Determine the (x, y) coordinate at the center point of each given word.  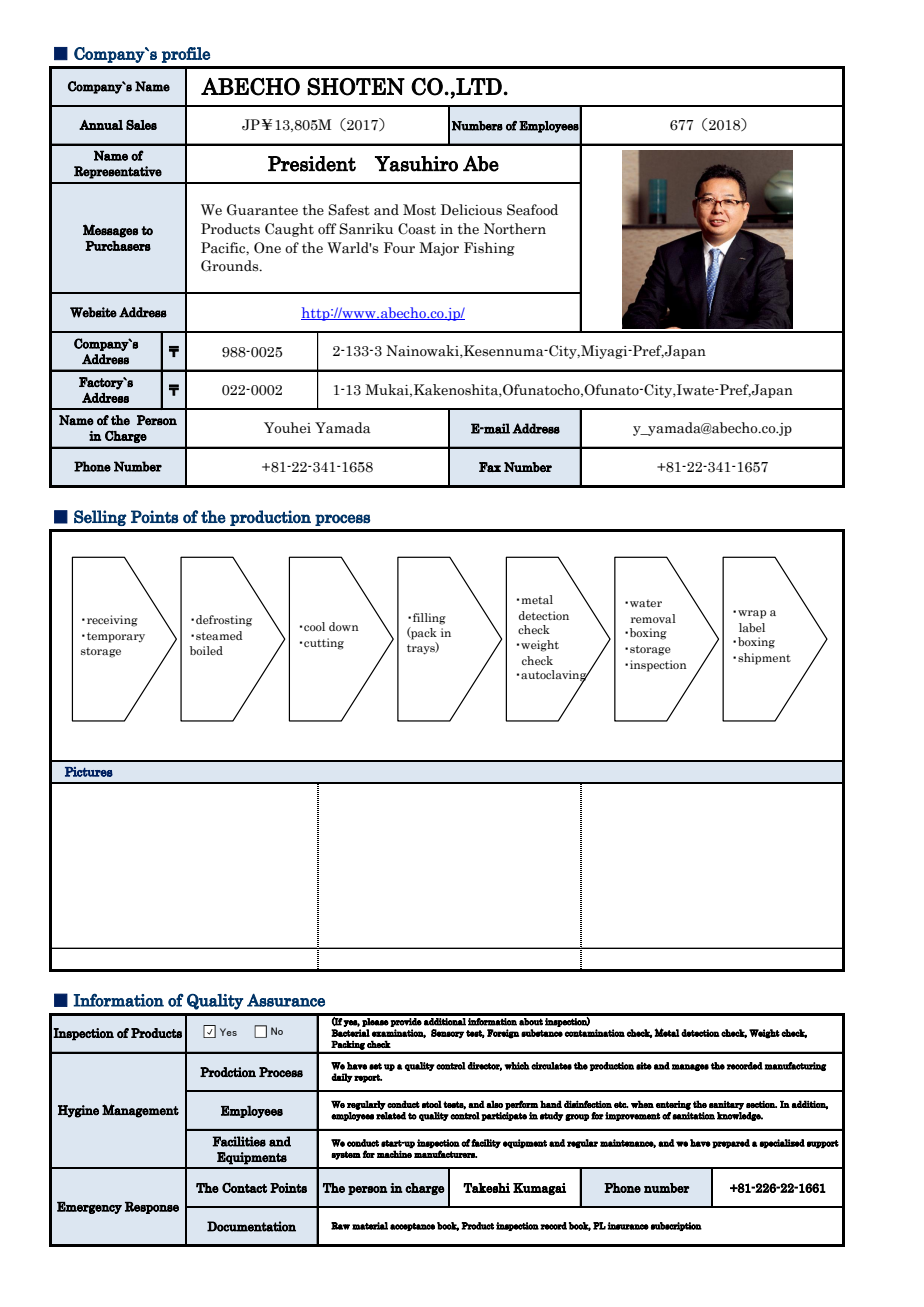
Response (152, 1208)
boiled (206, 650)
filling (429, 619)
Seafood (532, 210)
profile (186, 55)
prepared (731, 1143)
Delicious (471, 210)
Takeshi (486, 1188)
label (752, 627)
